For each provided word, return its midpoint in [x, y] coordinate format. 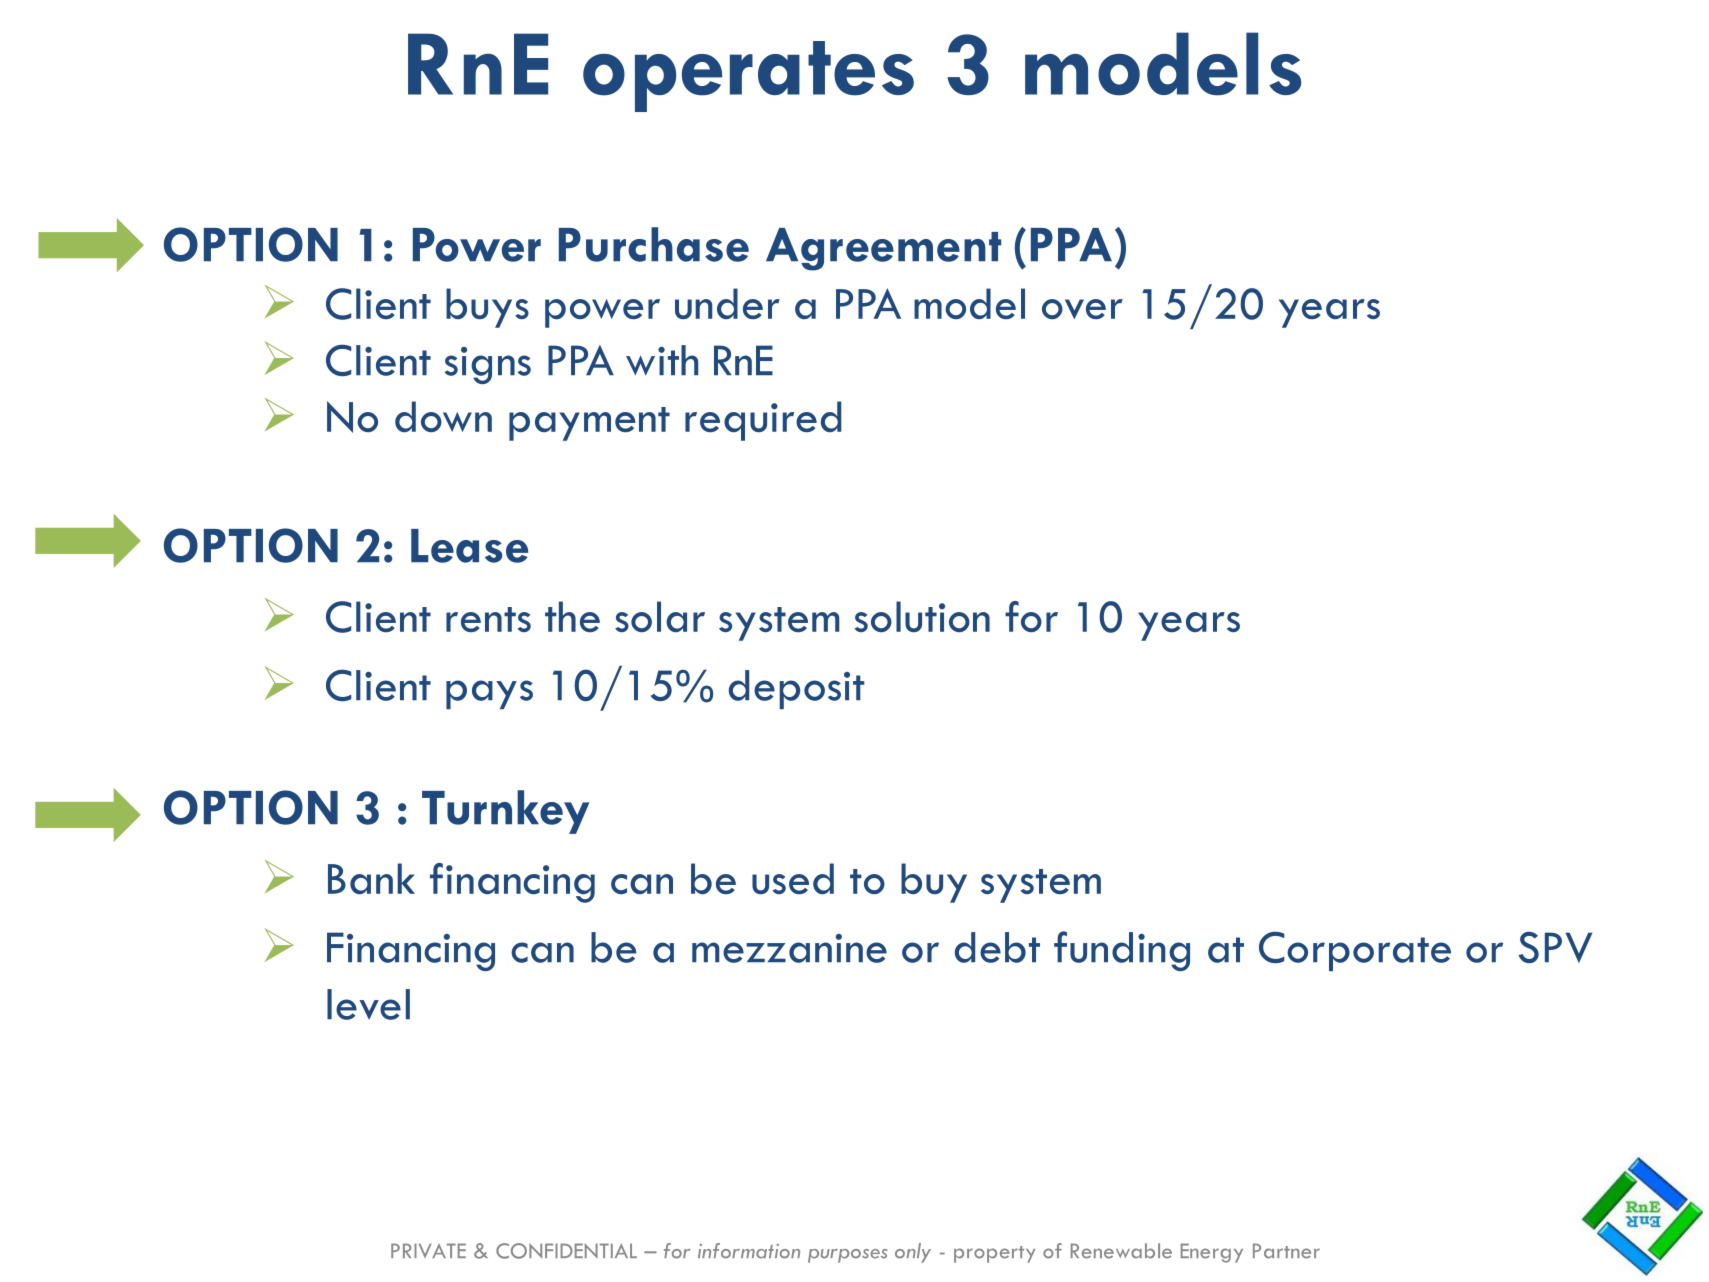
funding [1122, 951]
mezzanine [789, 948]
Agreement [883, 249]
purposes [847, 1256]
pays [489, 694]
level [368, 1004]
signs [488, 365]
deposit [797, 689]
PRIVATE [428, 1250]
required [763, 421]
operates [748, 76]
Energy [1212, 1253]
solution [922, 616]
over [1082, 309]
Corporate [1355, 951]
